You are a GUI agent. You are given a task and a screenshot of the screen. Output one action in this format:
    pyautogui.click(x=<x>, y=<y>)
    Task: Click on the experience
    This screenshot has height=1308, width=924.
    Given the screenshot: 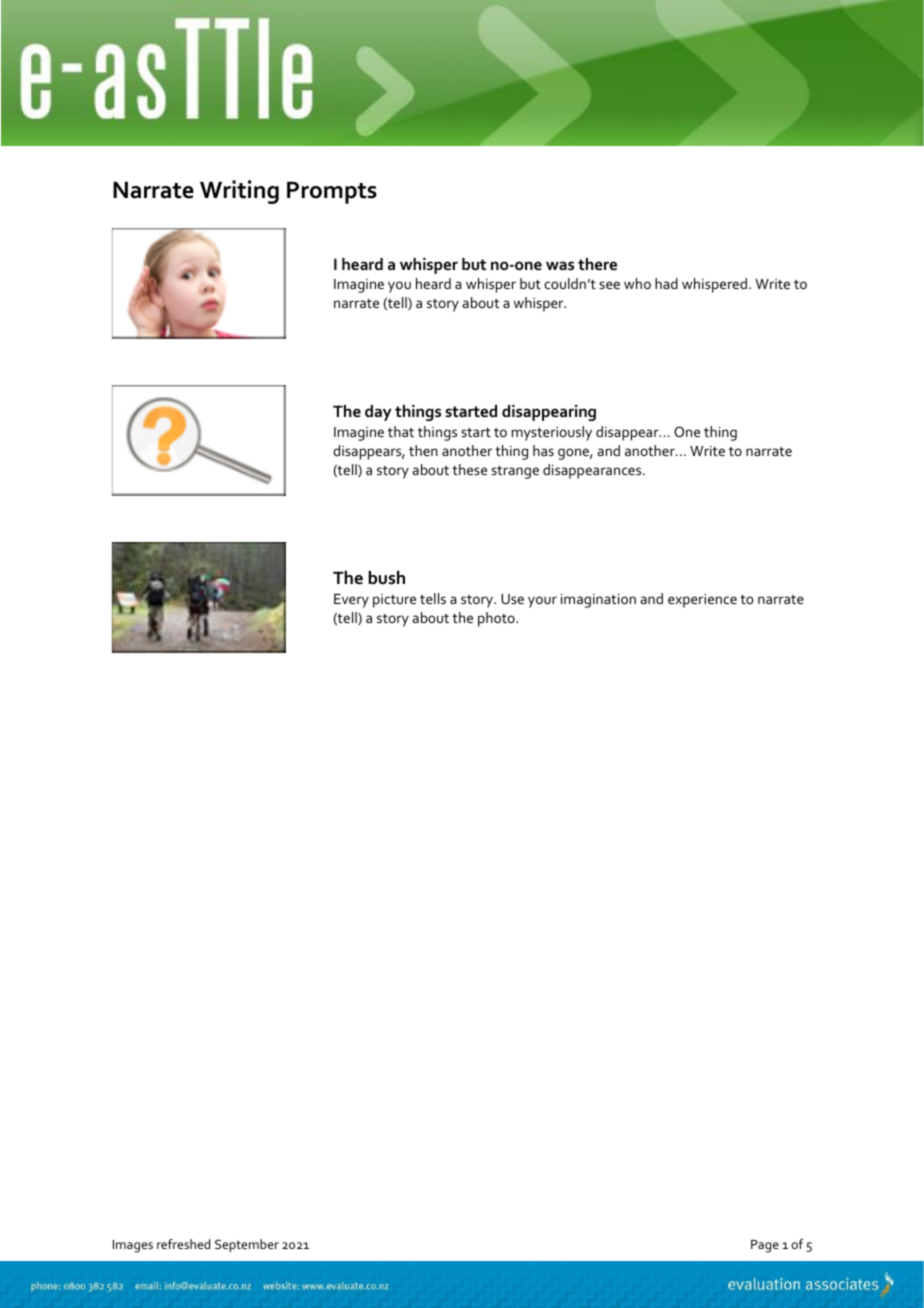 What is the action you would take?
    pyautogui.click(x=702, y=601)
